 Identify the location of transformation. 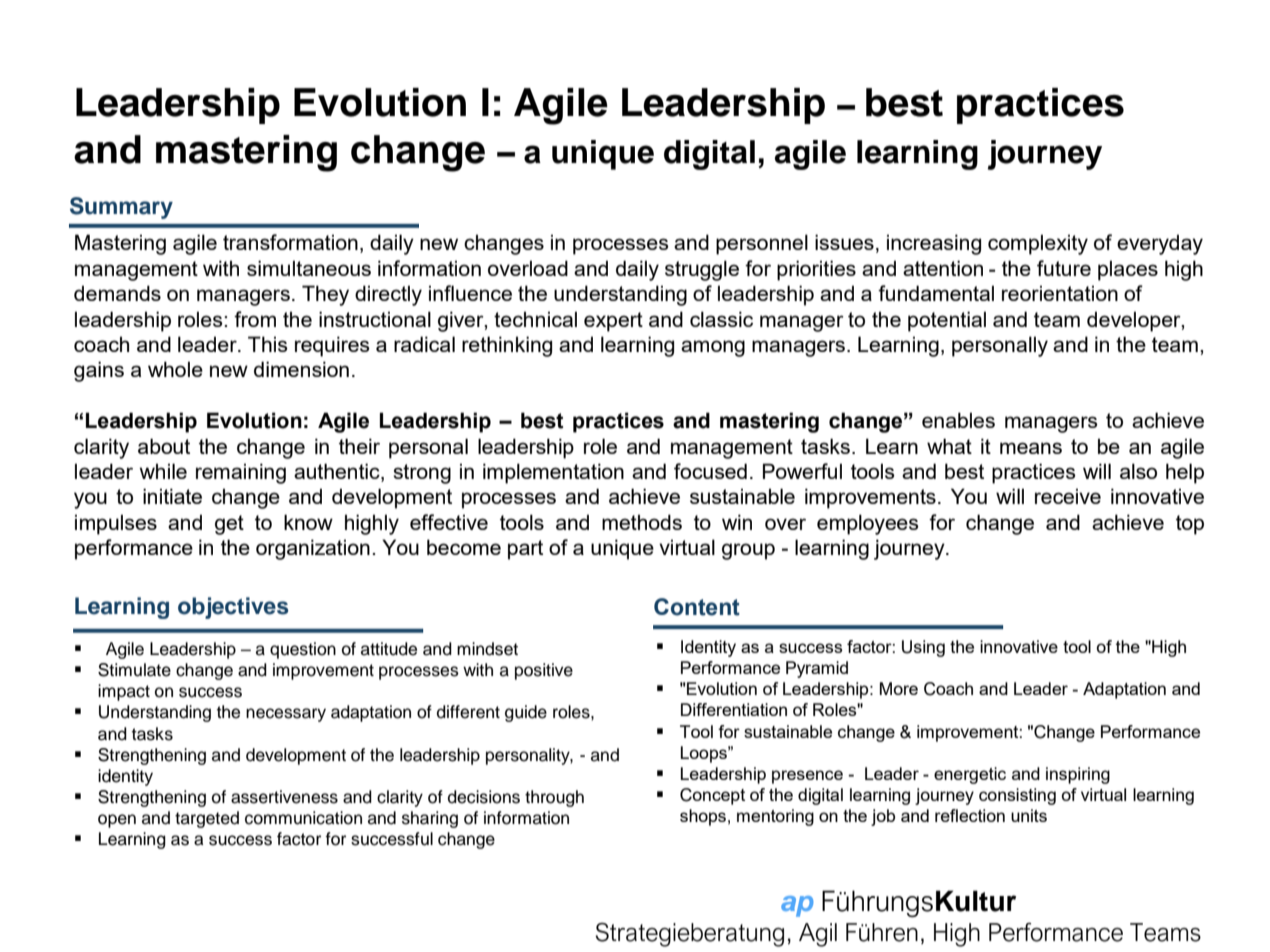
(290, 242).
